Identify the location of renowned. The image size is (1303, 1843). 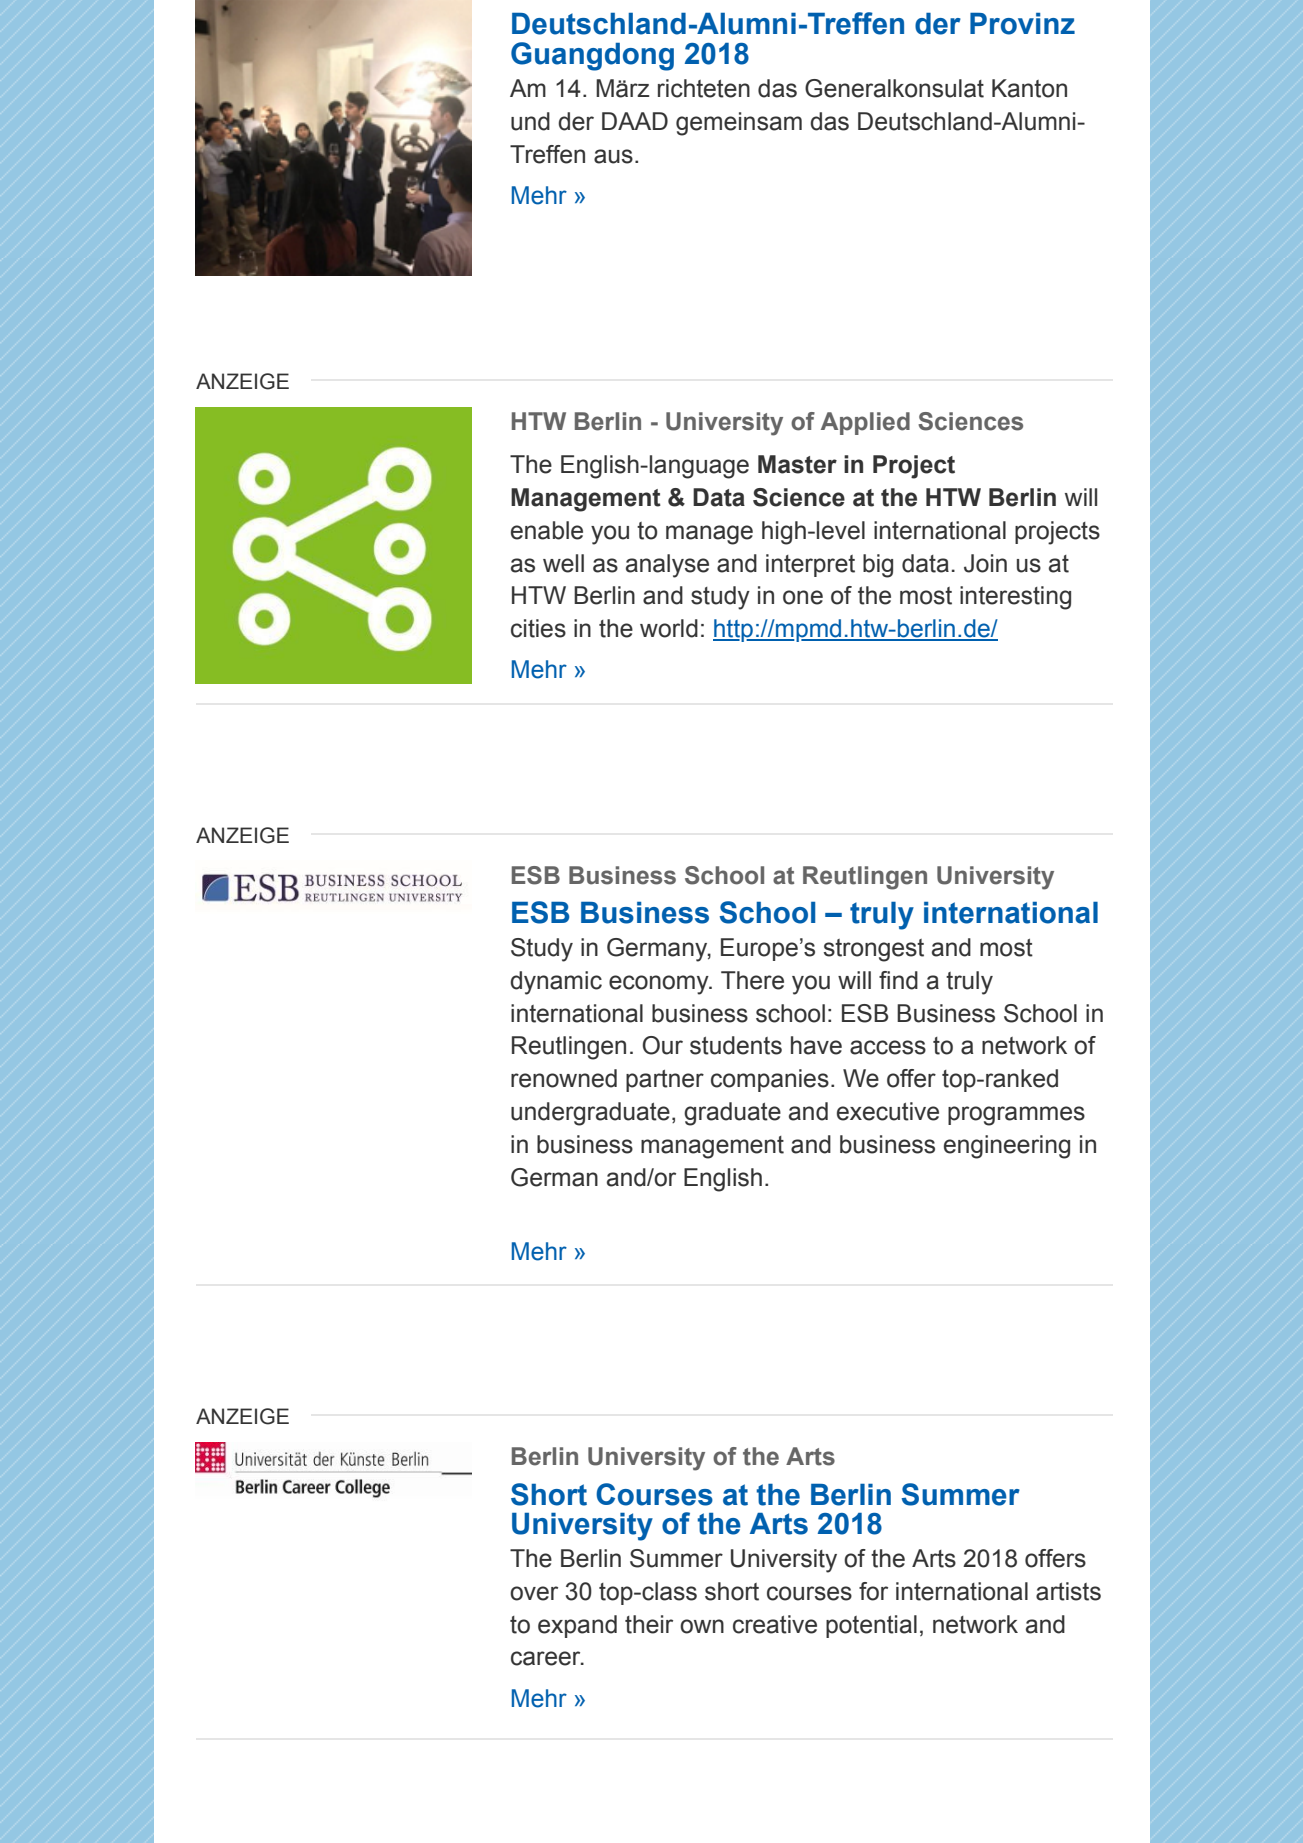
(564, 1078).
